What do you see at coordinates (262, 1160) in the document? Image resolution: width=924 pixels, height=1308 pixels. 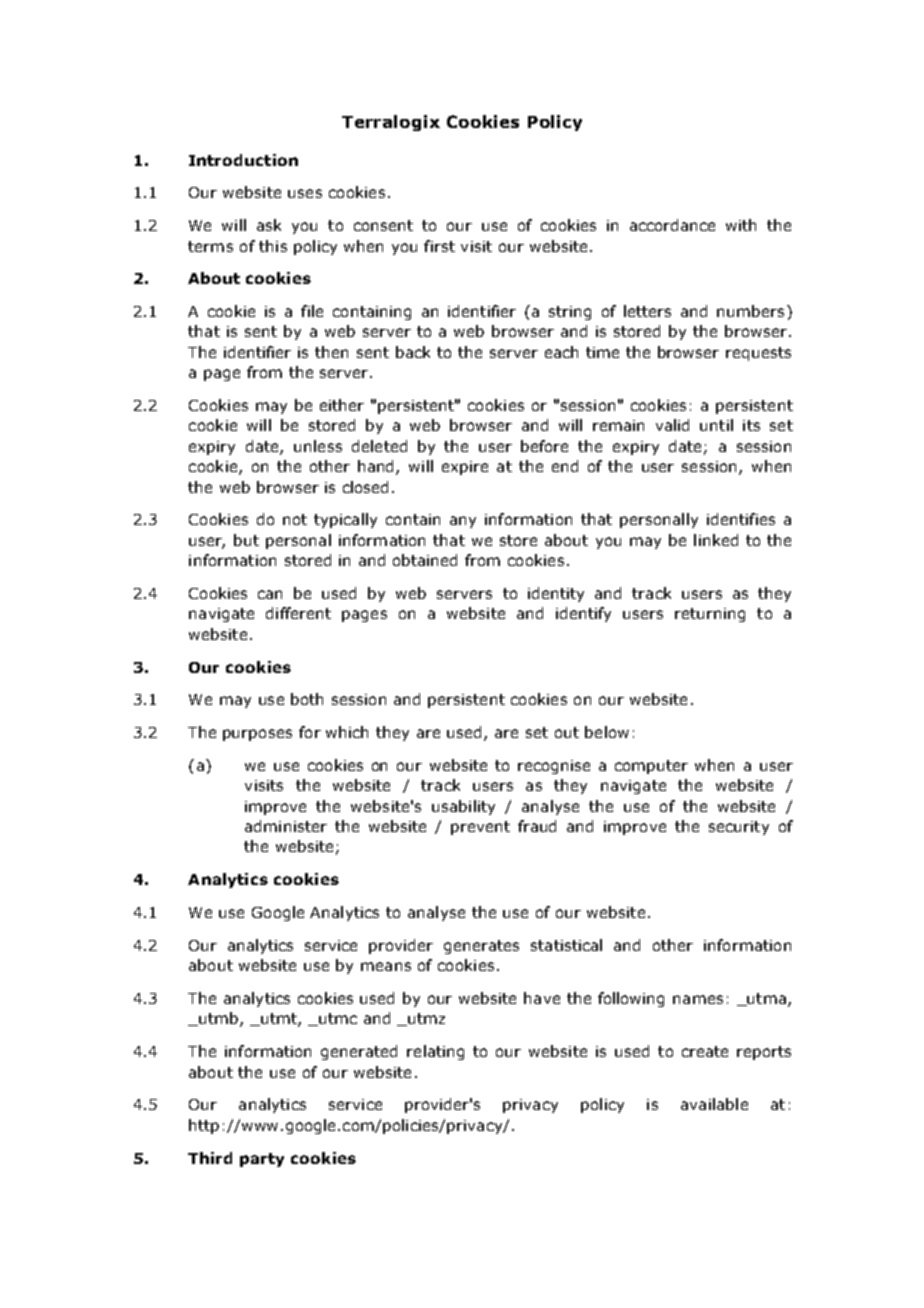 I see `party` at bounding box center [262, 1160].
